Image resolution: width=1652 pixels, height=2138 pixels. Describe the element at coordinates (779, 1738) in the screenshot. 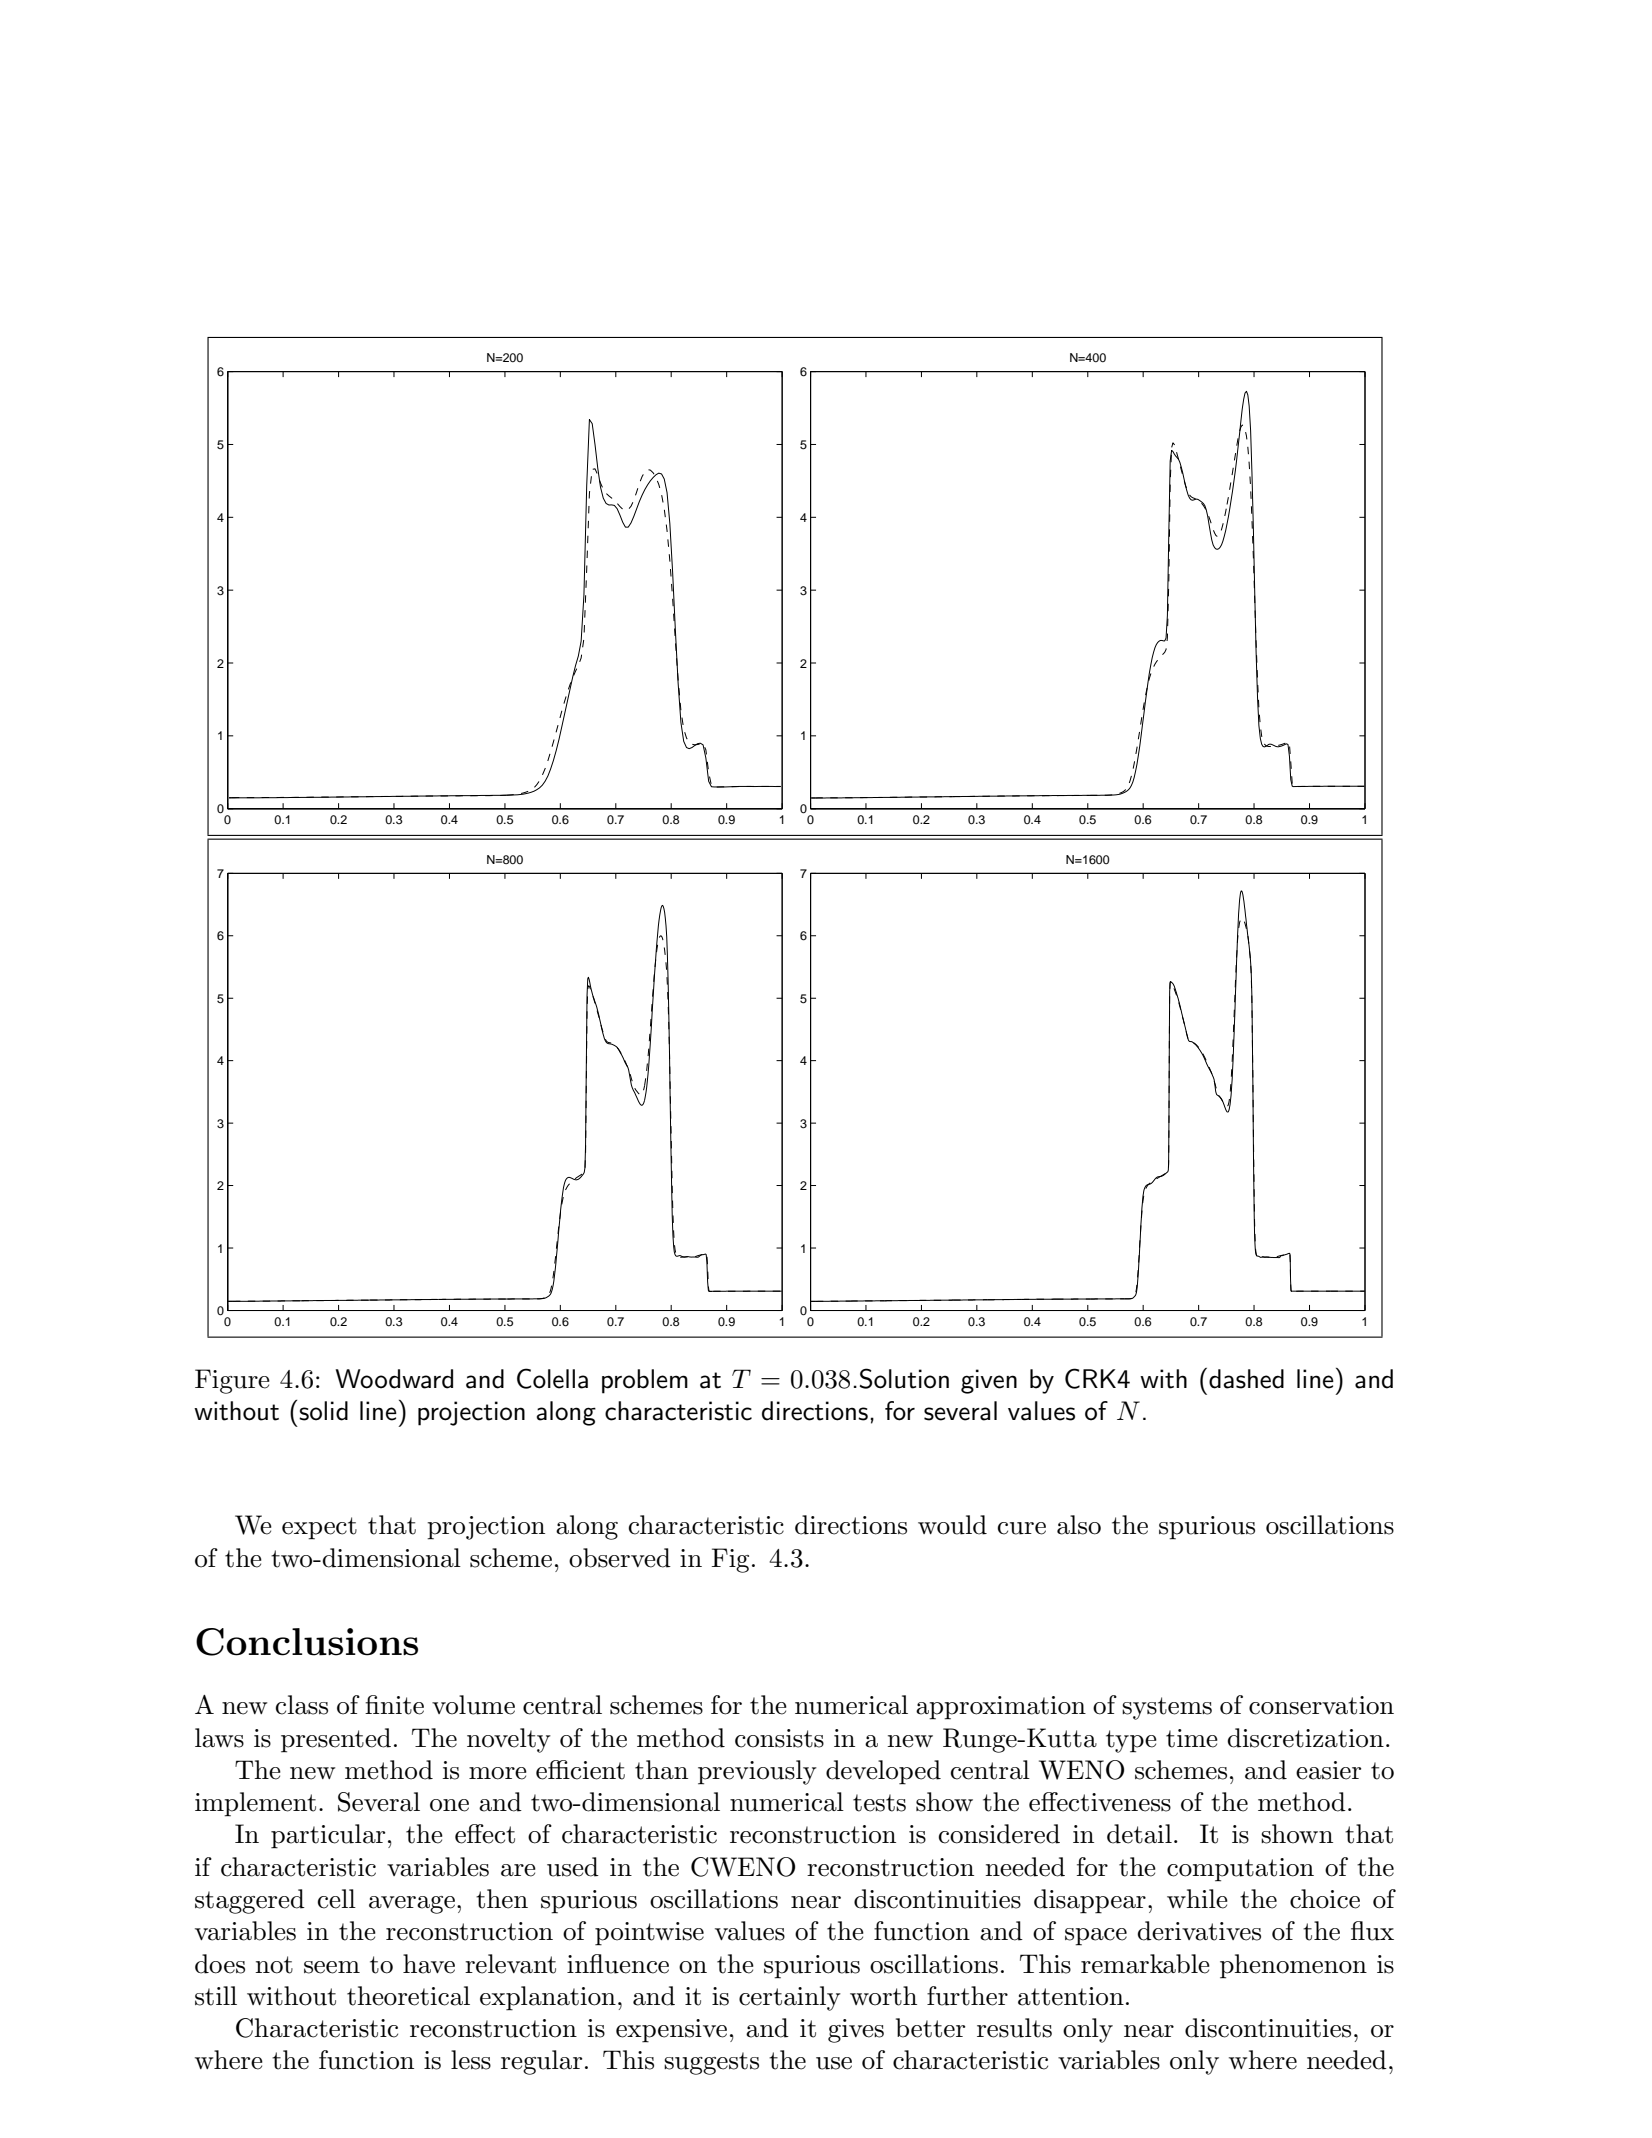

I see `consists` at that location.
